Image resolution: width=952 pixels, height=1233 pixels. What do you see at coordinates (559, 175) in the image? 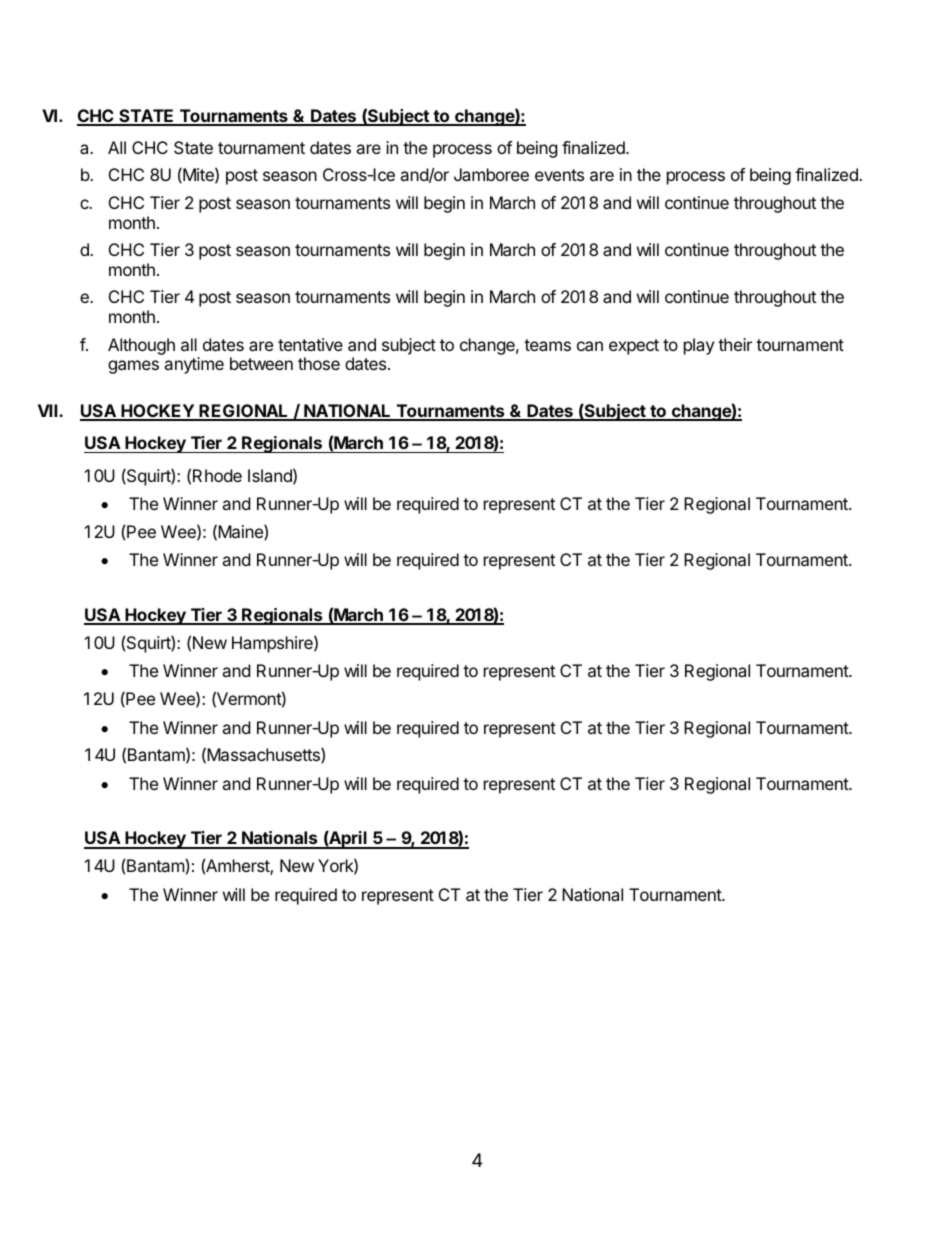
I see `events` at bounding box center [559, 175].
